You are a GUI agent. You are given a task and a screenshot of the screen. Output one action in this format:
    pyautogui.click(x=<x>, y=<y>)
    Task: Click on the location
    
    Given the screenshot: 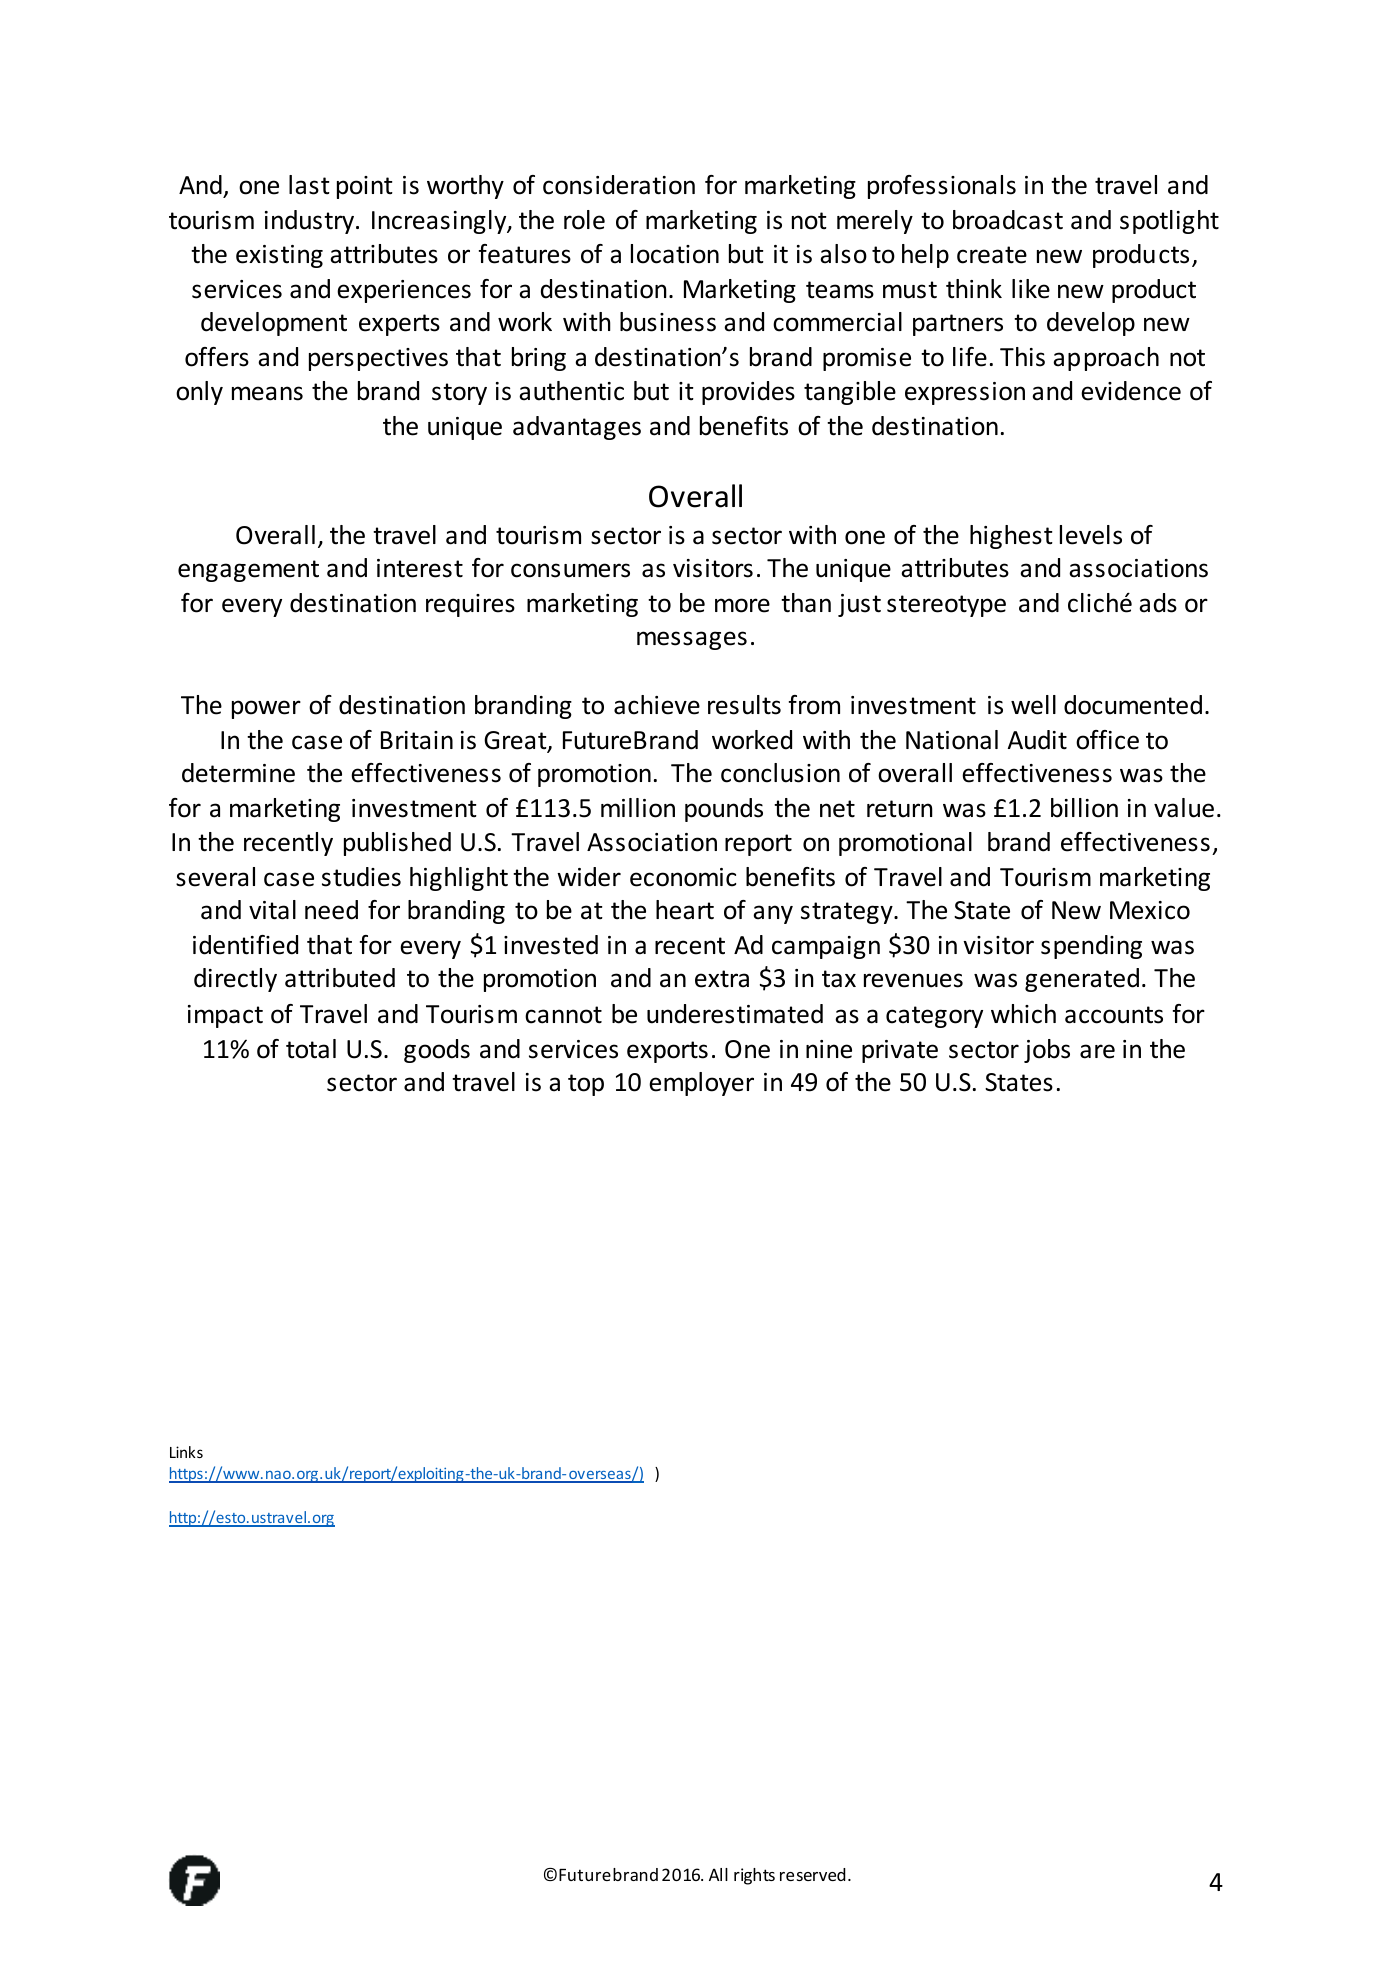 What is the action you would take?
    pyautogui.click(x=675, y=254)
